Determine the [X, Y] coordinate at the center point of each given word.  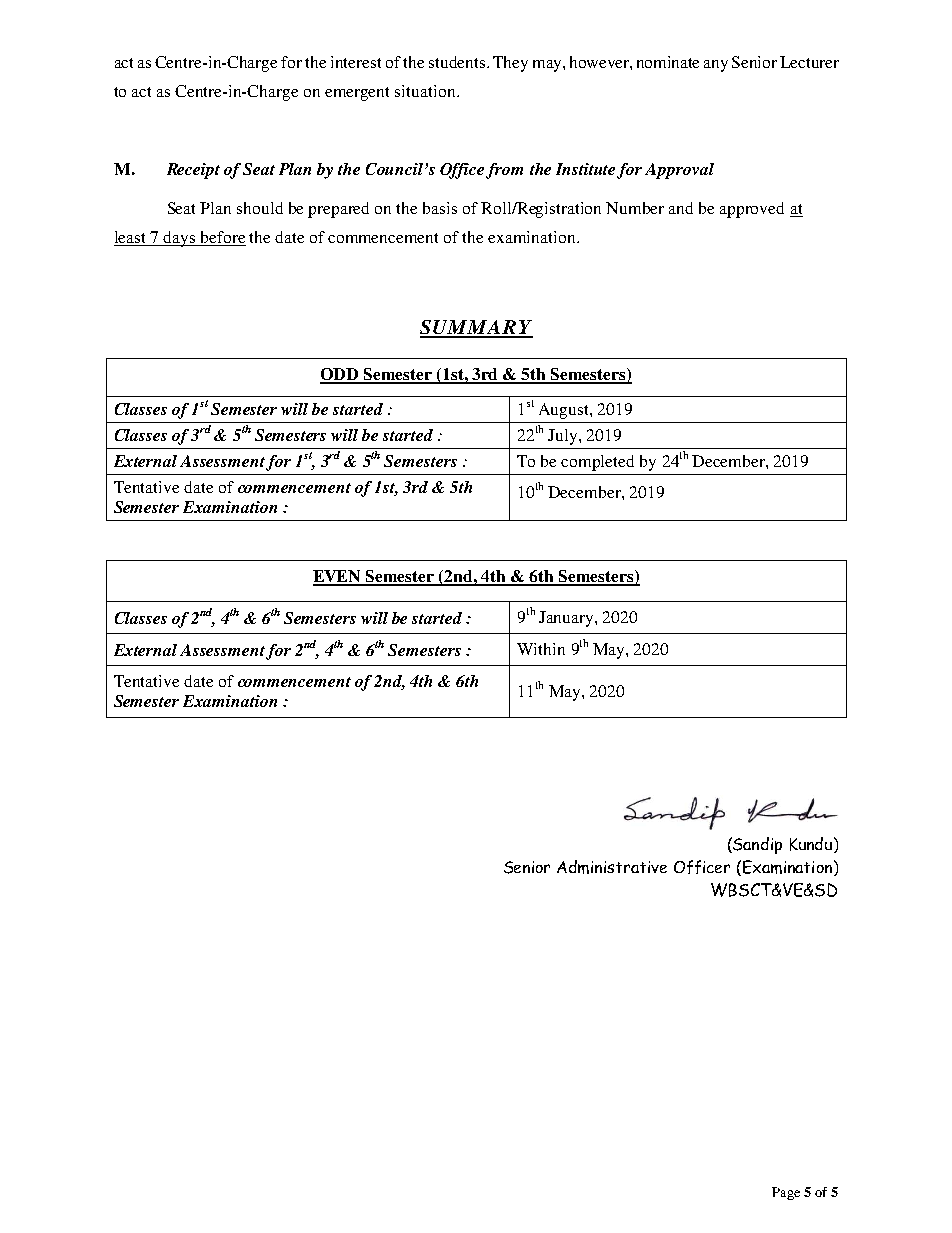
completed [597, 463]
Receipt [193, 171]
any [716, 66]
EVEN [338, 577]
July [564, 437]
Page [786, 1193]
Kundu [811, 844]
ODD [340, 375]
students [458, 62]
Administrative [612, 867]
